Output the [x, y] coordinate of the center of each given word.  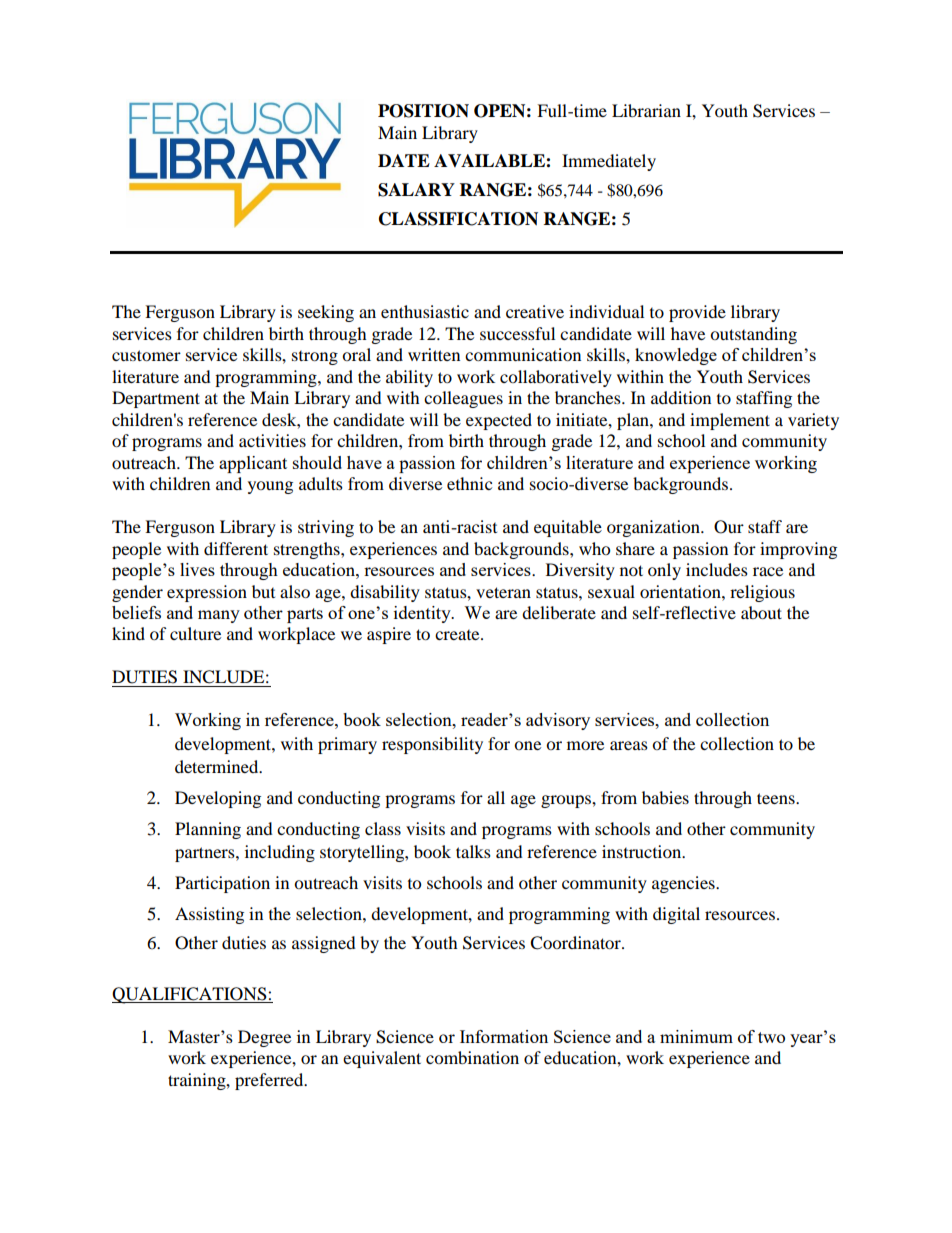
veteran [503, 592]
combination [472, 1057]
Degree [264, 1038]
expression [207, 593]
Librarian [646, 110]
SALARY [416, 190]
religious [762, 593]
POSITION [423, 111]
